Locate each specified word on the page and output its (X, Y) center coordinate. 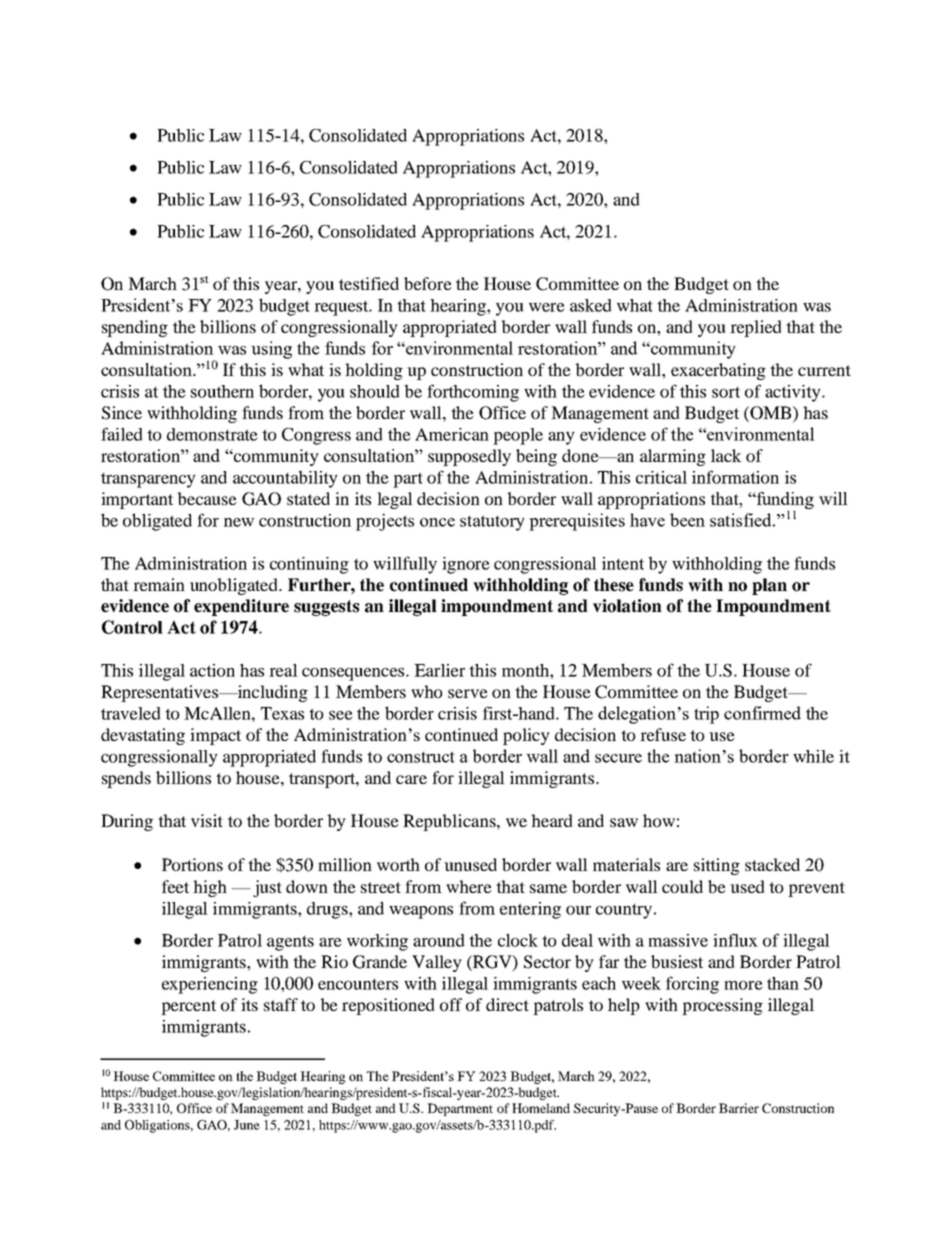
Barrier (739, 1108)
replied (756, 328)
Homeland (541, 1108)
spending (135, 328)
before (428, 283)
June (247, 1125)
